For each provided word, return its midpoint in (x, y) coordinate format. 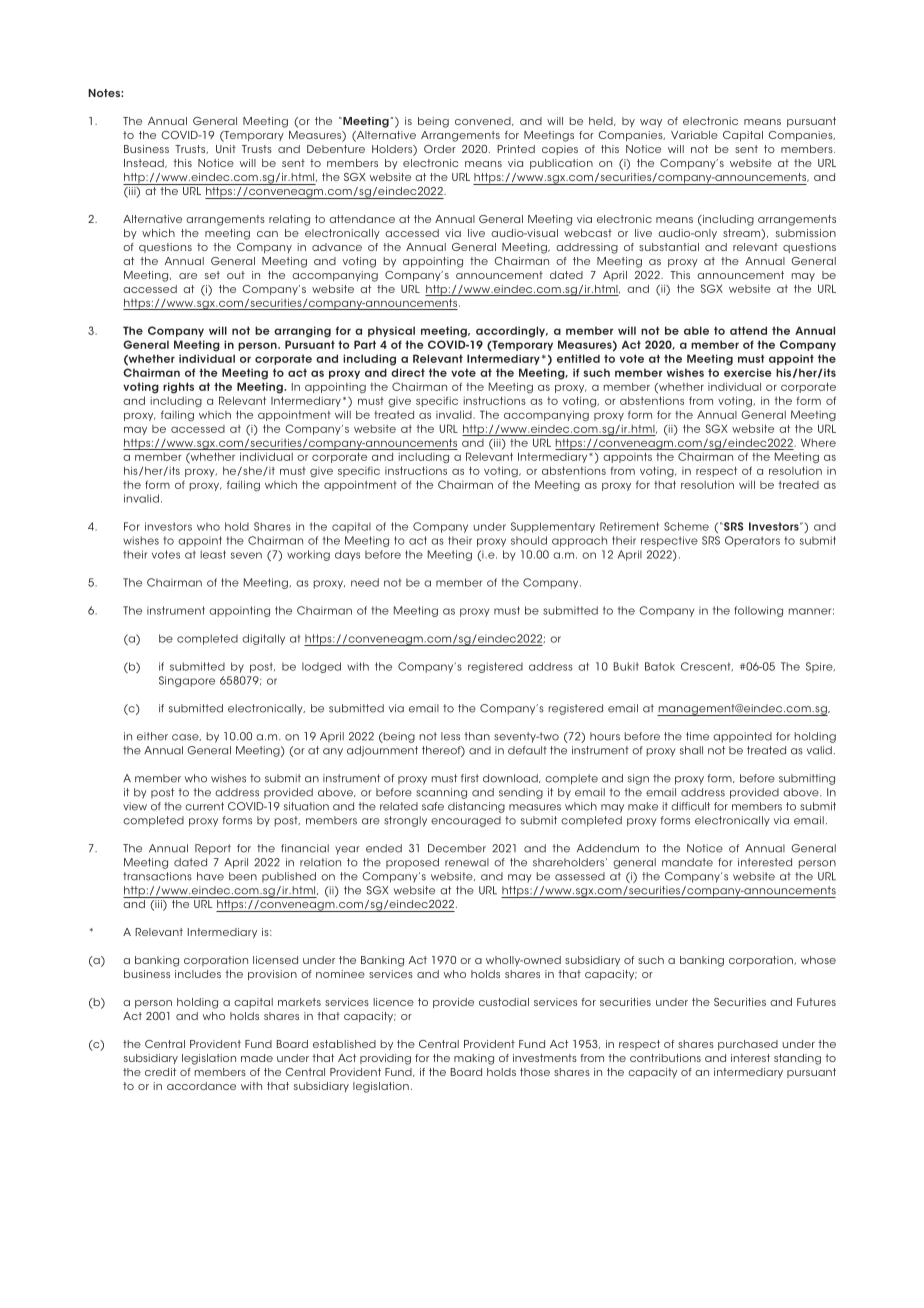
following (758, 611)
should (529, 540)
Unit (226, 149)
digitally (263, 639)
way (651, 123)
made (257, 1058)
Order (440, 149)
